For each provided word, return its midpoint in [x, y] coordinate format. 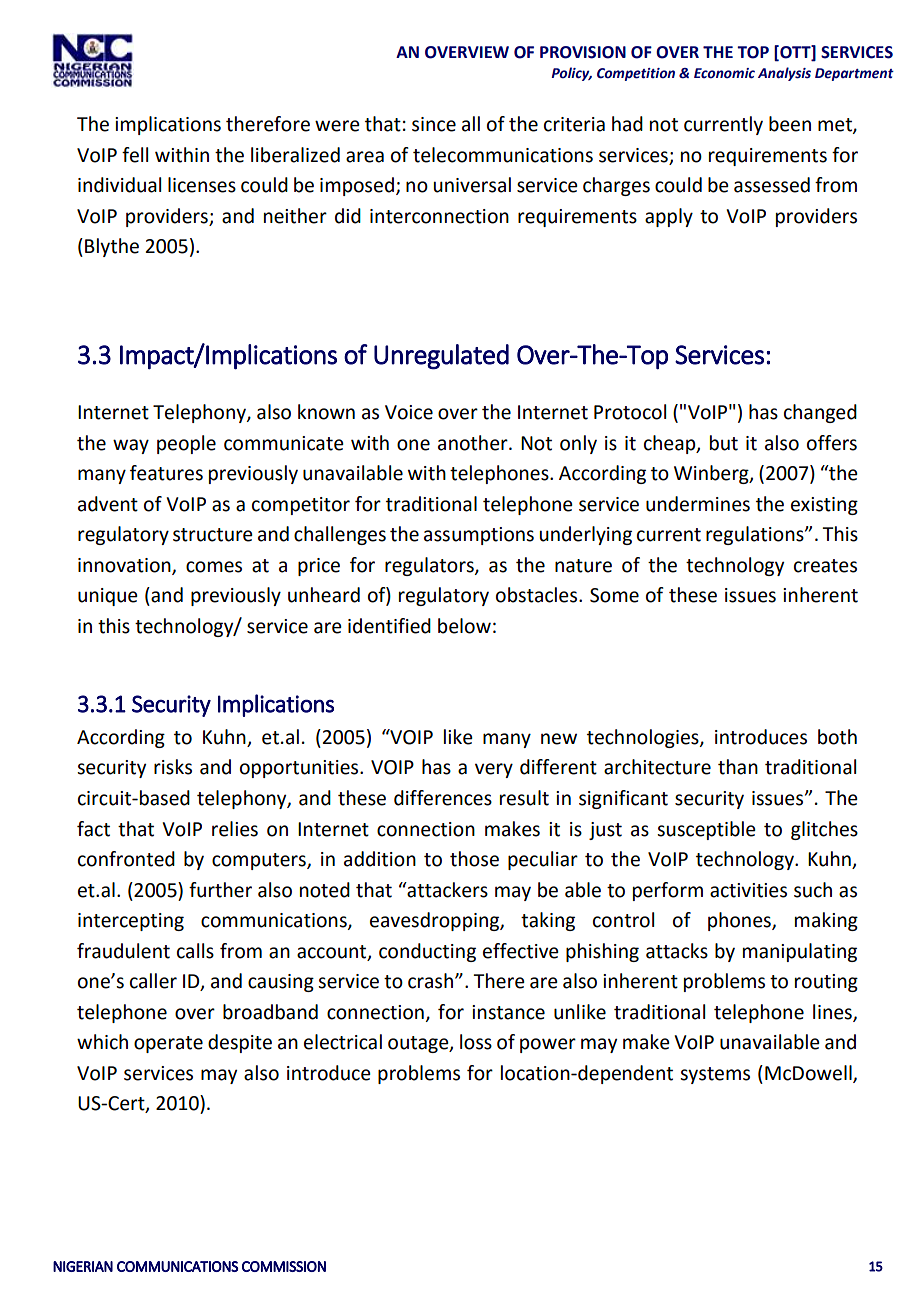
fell [135, 155]
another [474, 443]
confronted [126, 859]
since [434, 124]
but [724, 443]
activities [748, 890]
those [474, 859]
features [166, 473]
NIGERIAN [83, 1266]
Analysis [784, 74]
